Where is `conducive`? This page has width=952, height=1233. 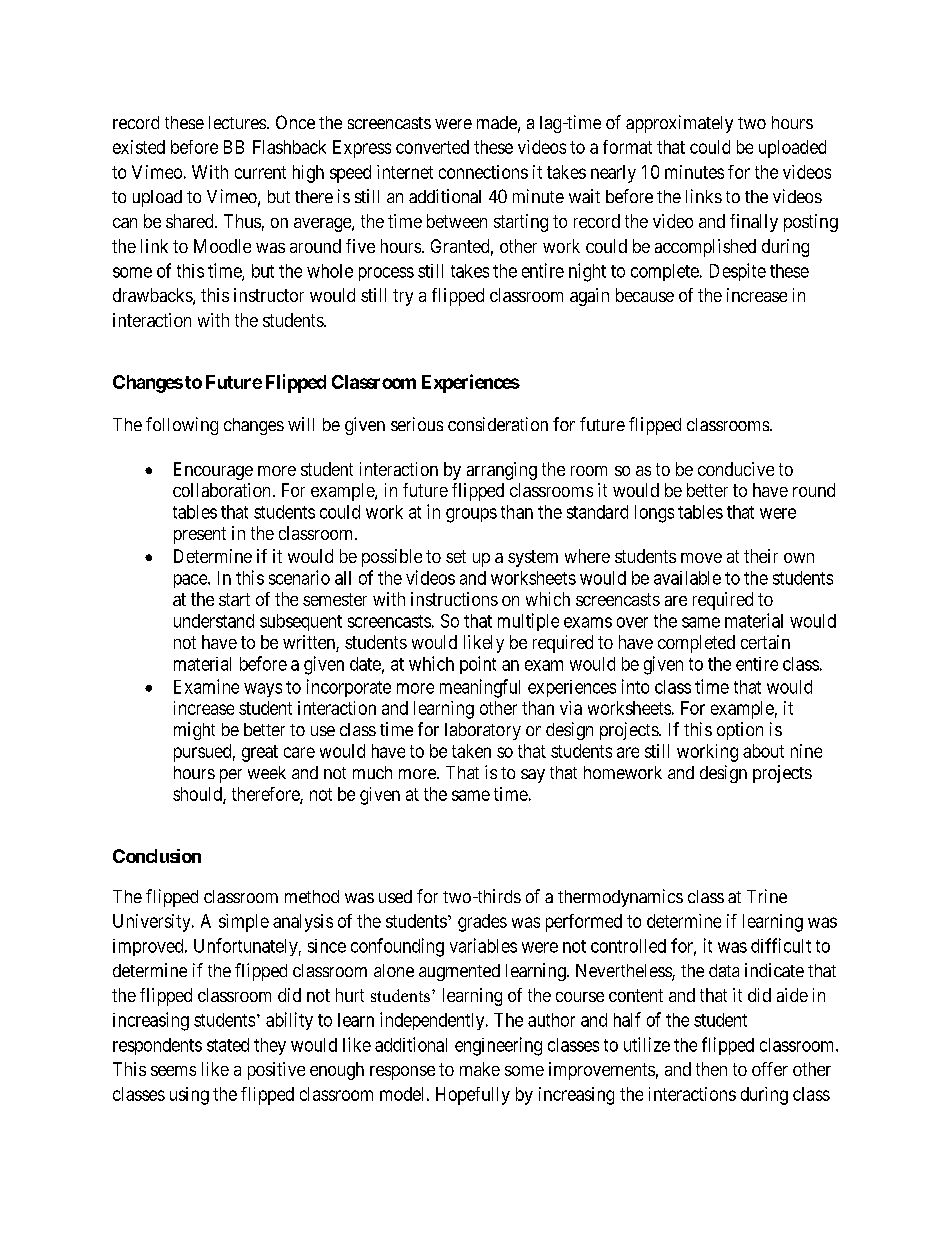 conducive is located at coordinates (736, 469).
